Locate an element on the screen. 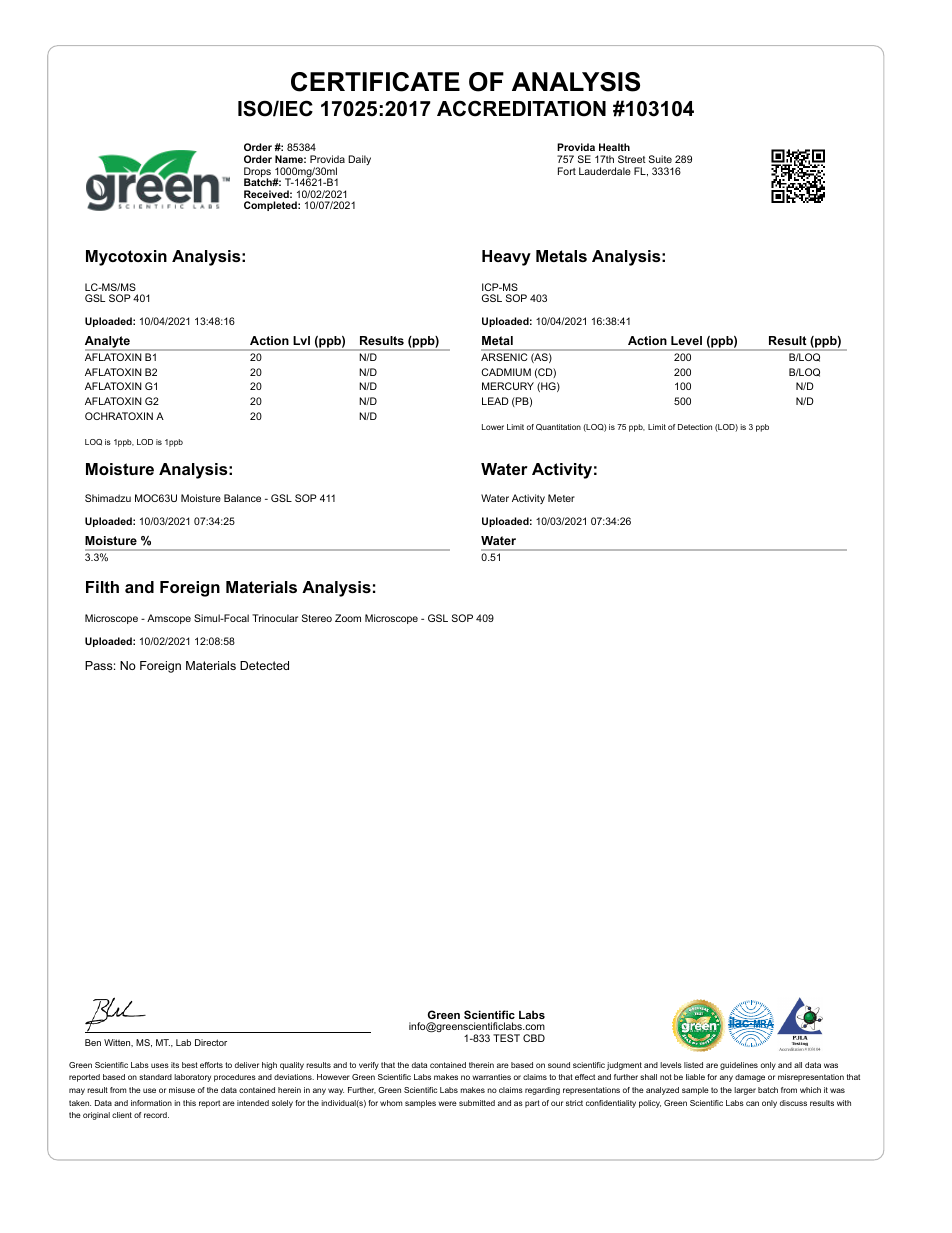  misuse is located at coordinates (182, 1090).
